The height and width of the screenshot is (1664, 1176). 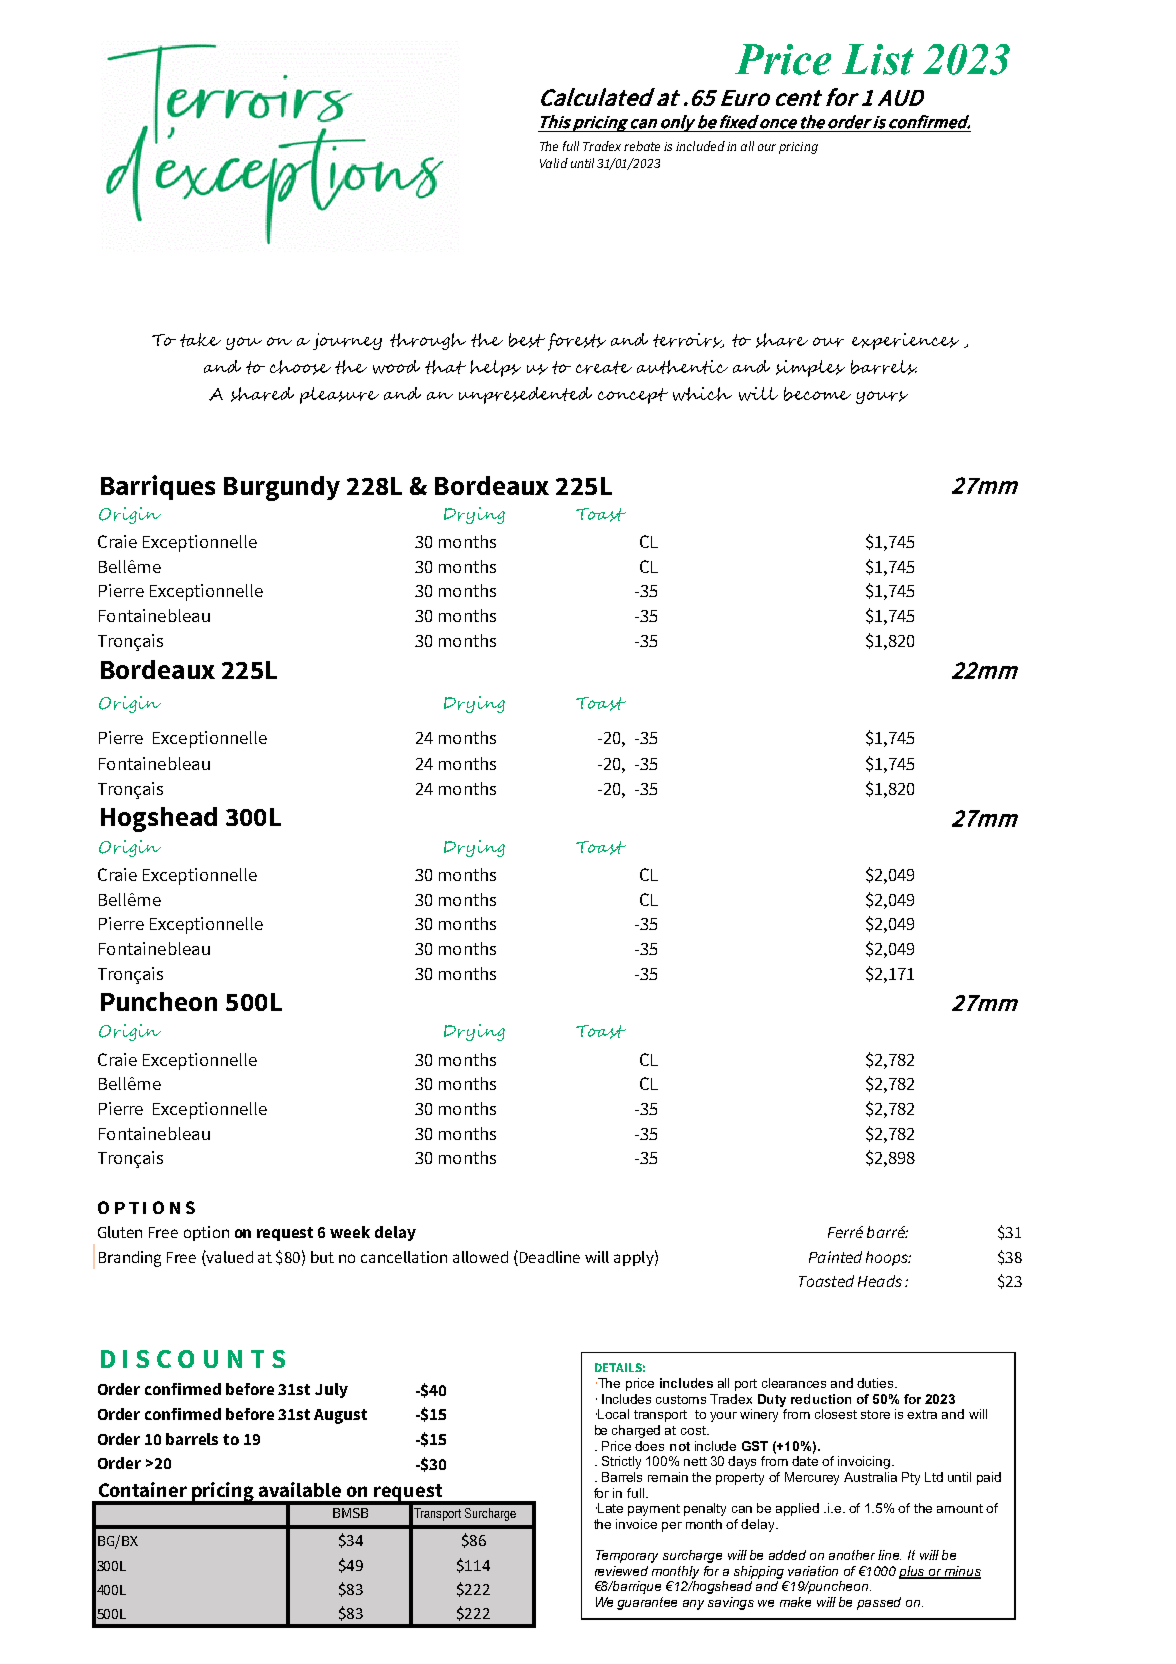 What do you see at coordinates (200, 340) in the screenshot?
I see `take` at bounding box center [200, 340].
